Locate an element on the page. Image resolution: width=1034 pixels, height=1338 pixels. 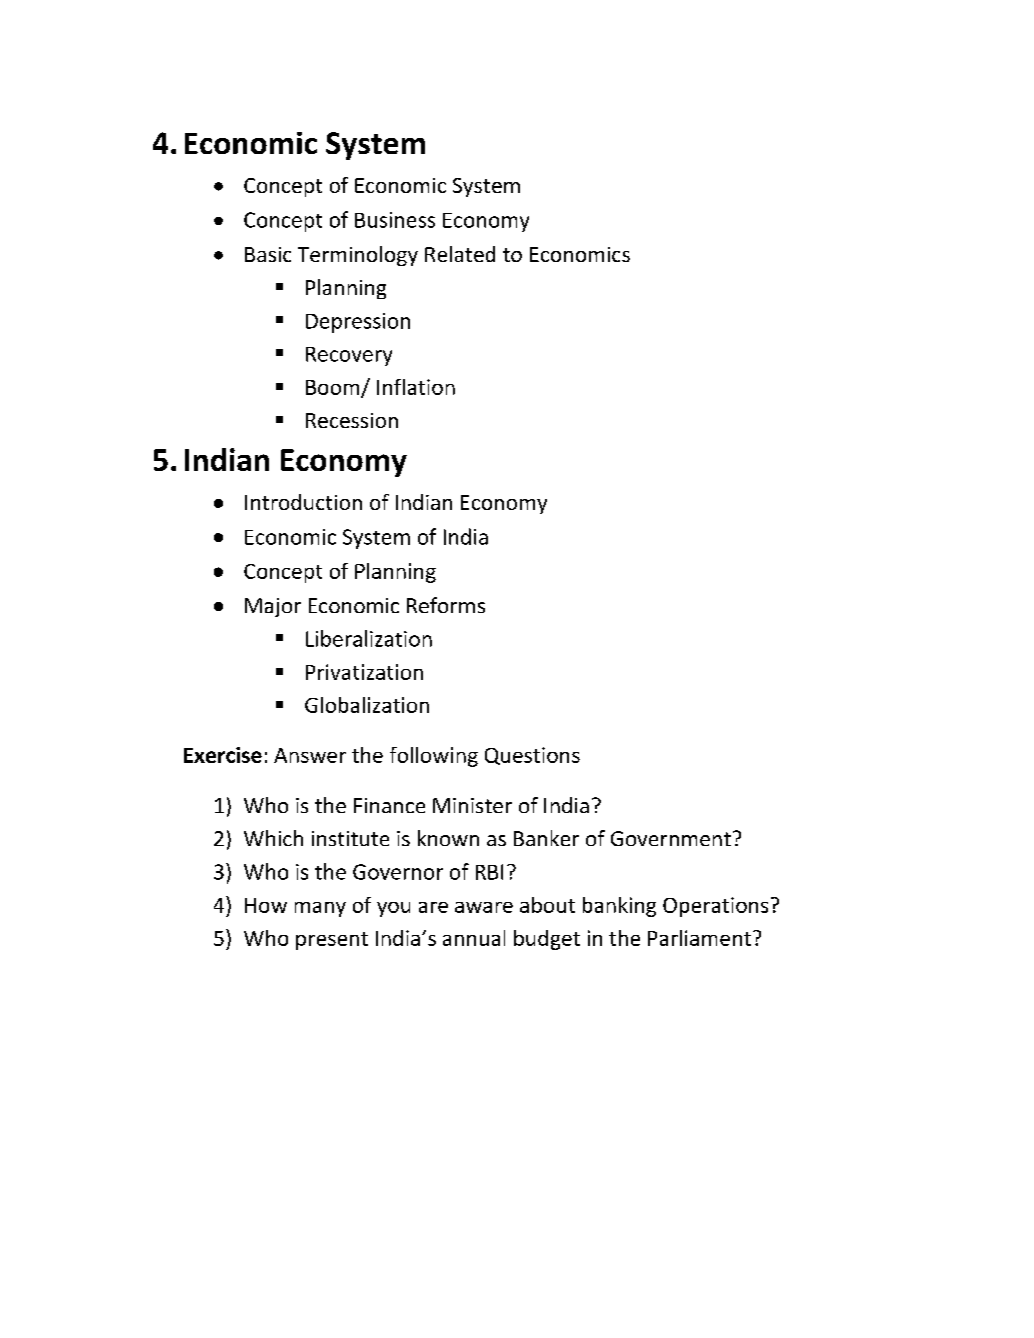
Major is located at coordinates (273, 607).
